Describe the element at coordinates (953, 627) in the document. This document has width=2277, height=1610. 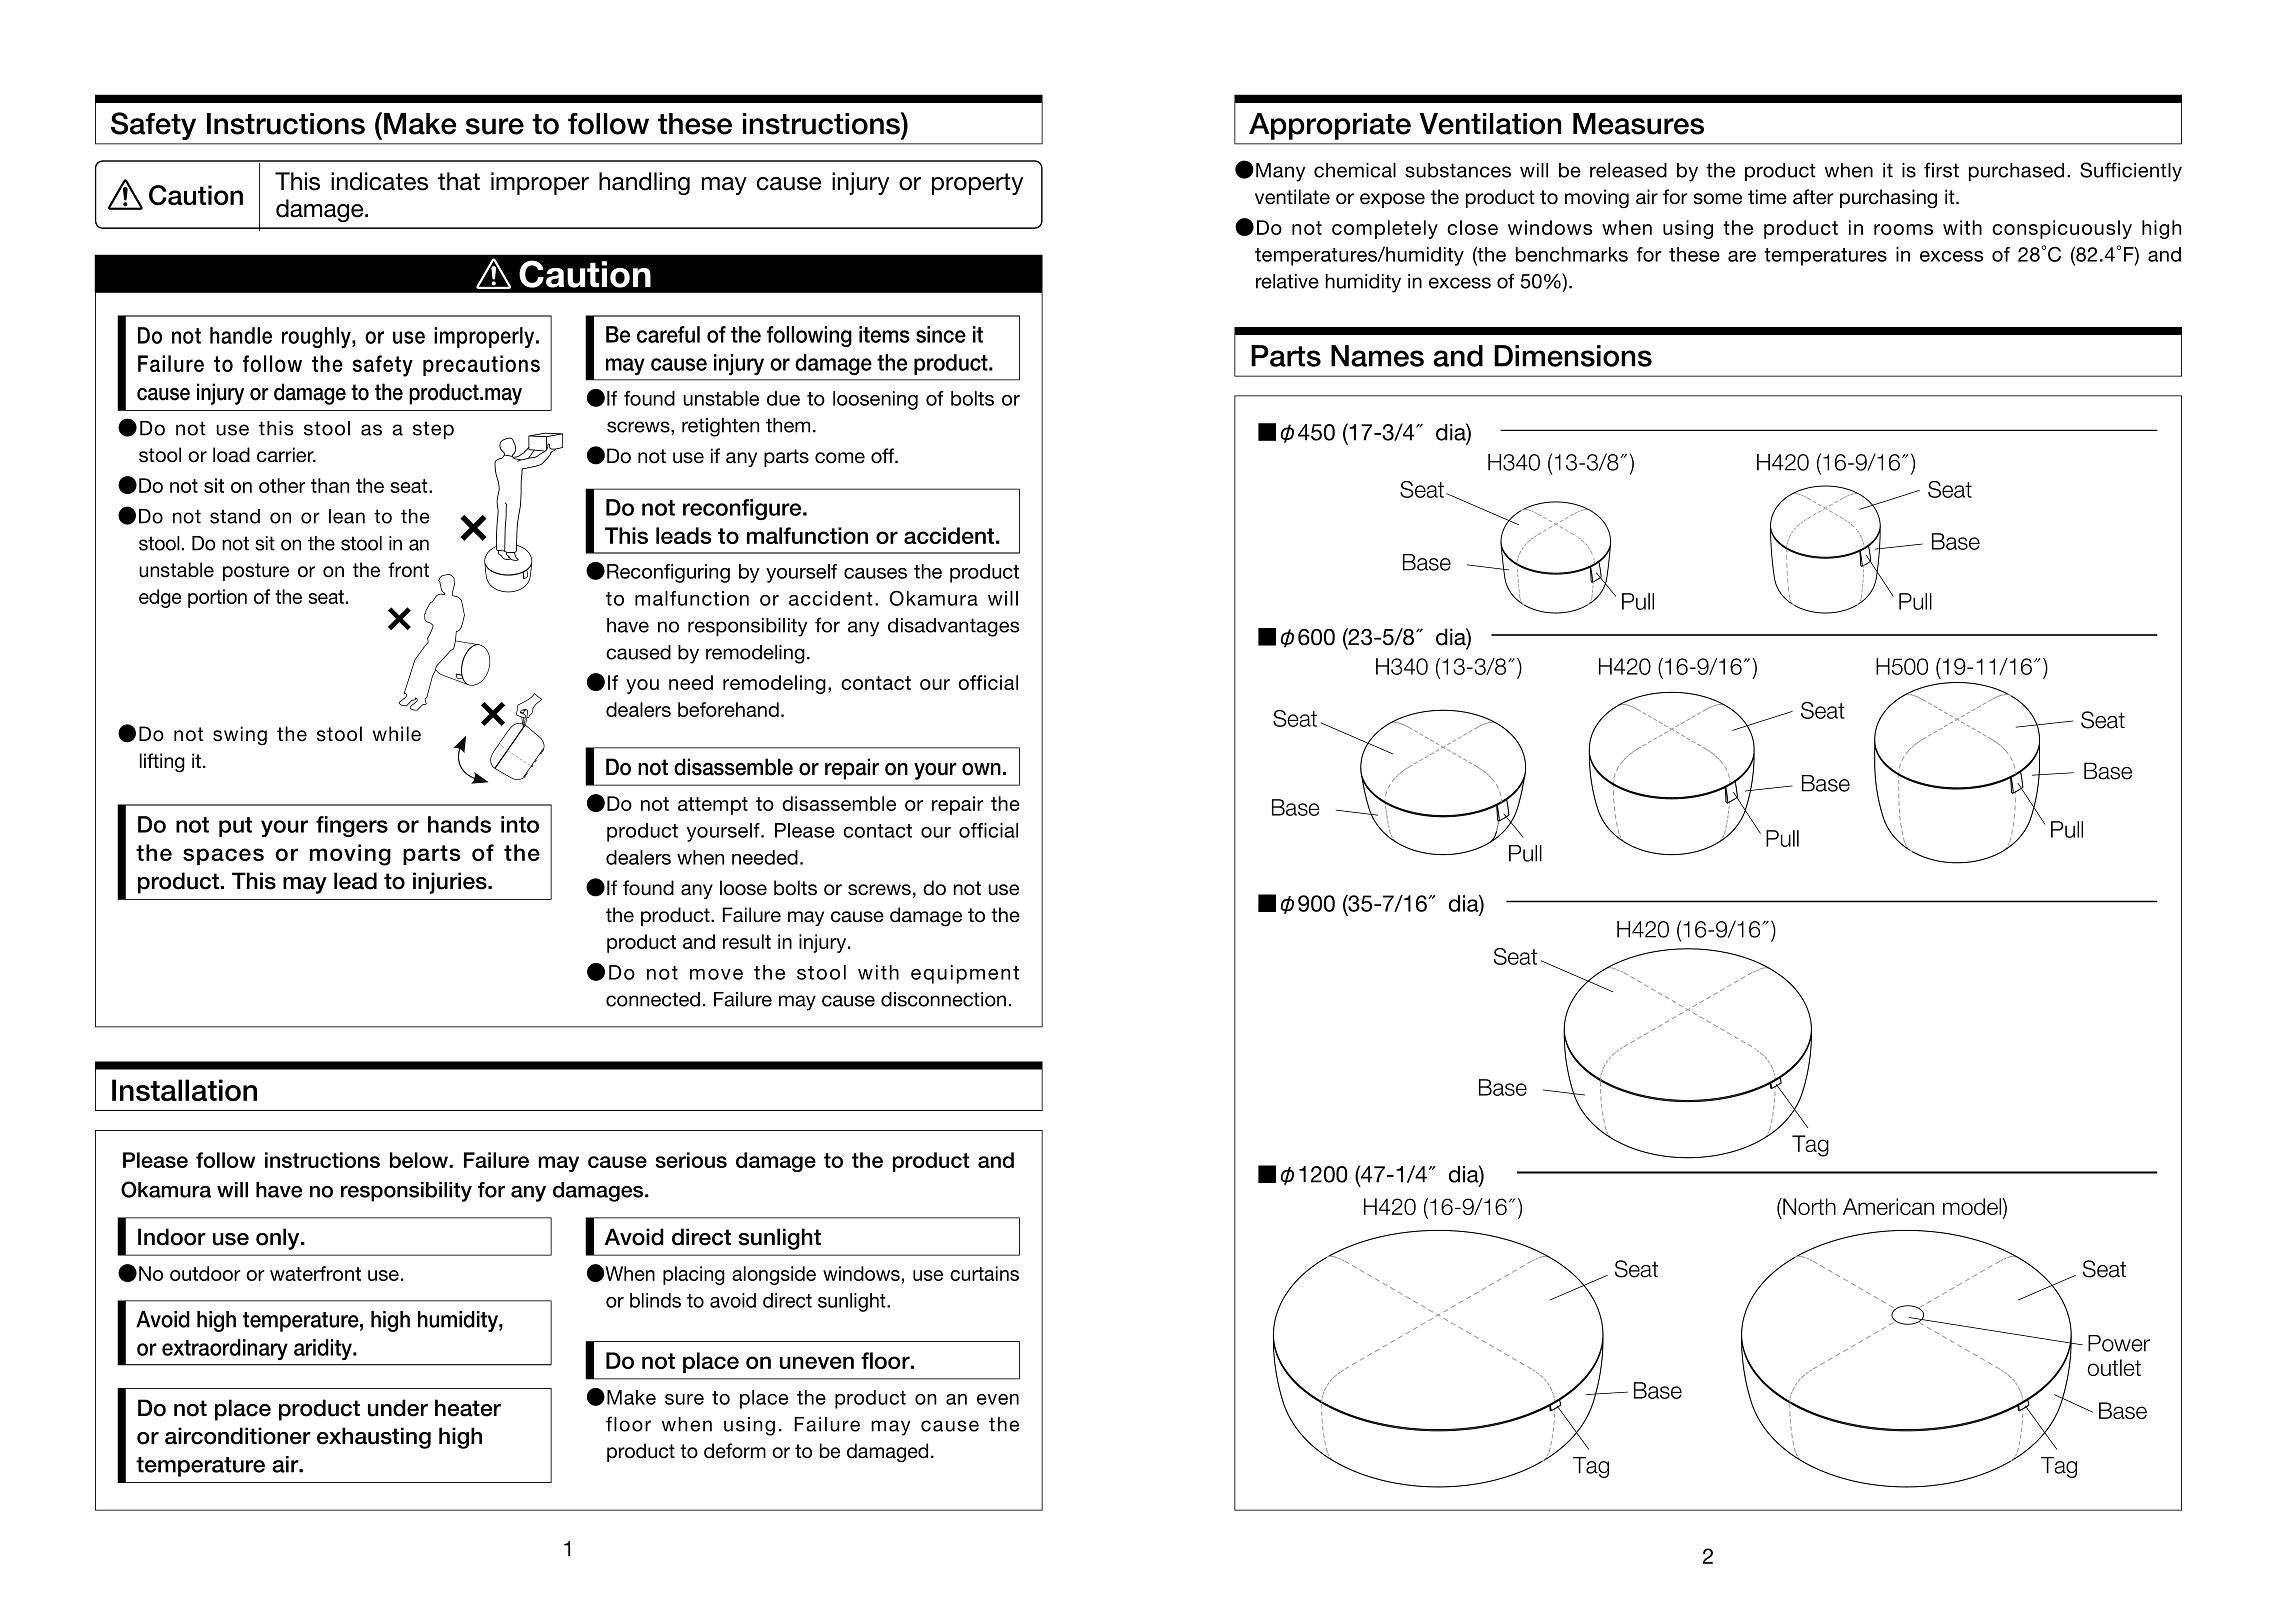
I see `disadvantages` at that location.
